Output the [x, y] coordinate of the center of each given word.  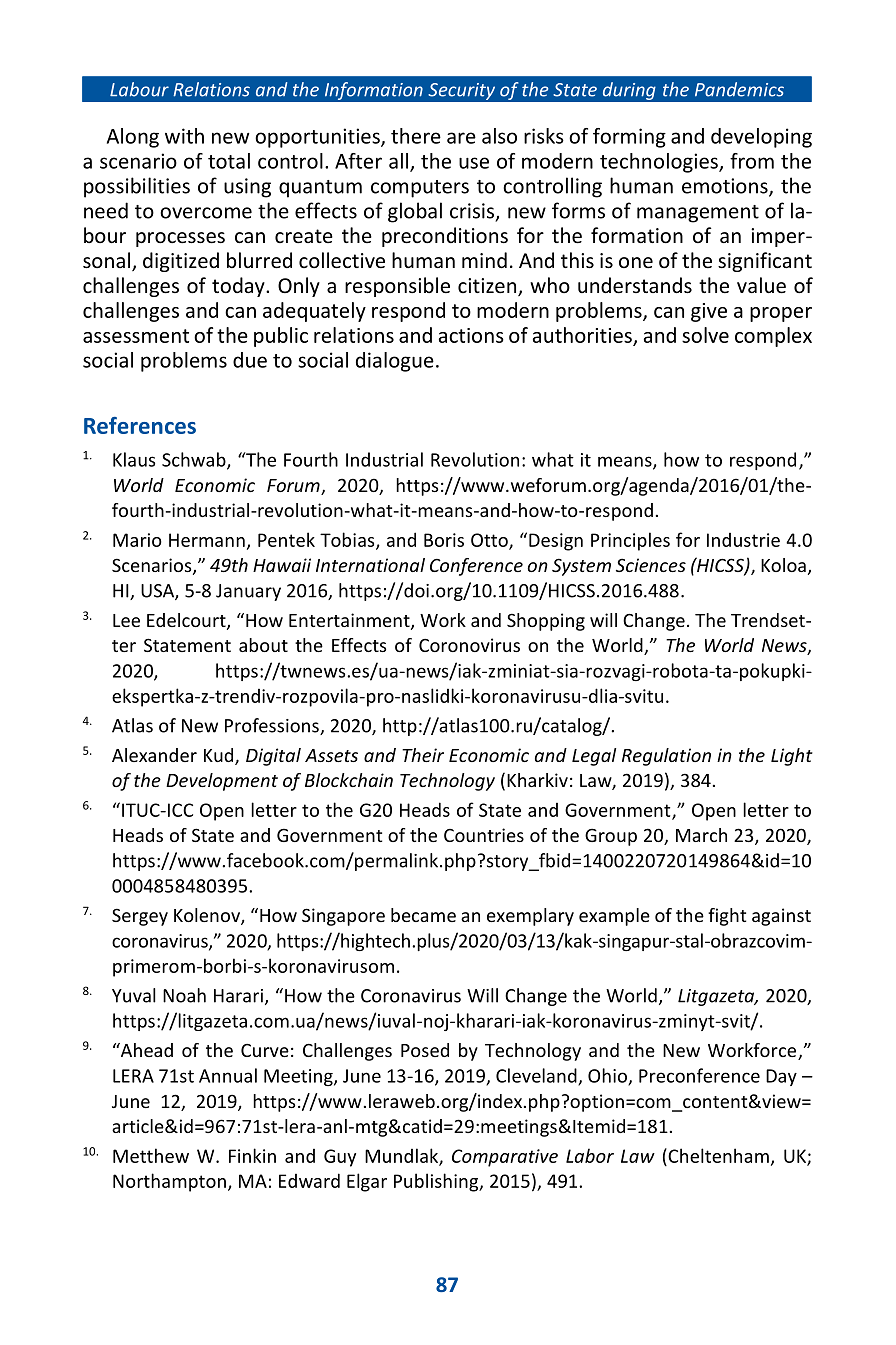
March [701, 835]
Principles [630, 541]
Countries [484, 835]
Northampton [169, 1182]
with [184, 136]
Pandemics [739, 89]
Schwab [195, 460]
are [461, 138]
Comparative [505, 1158]
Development [222, 782]
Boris [444, 540]
